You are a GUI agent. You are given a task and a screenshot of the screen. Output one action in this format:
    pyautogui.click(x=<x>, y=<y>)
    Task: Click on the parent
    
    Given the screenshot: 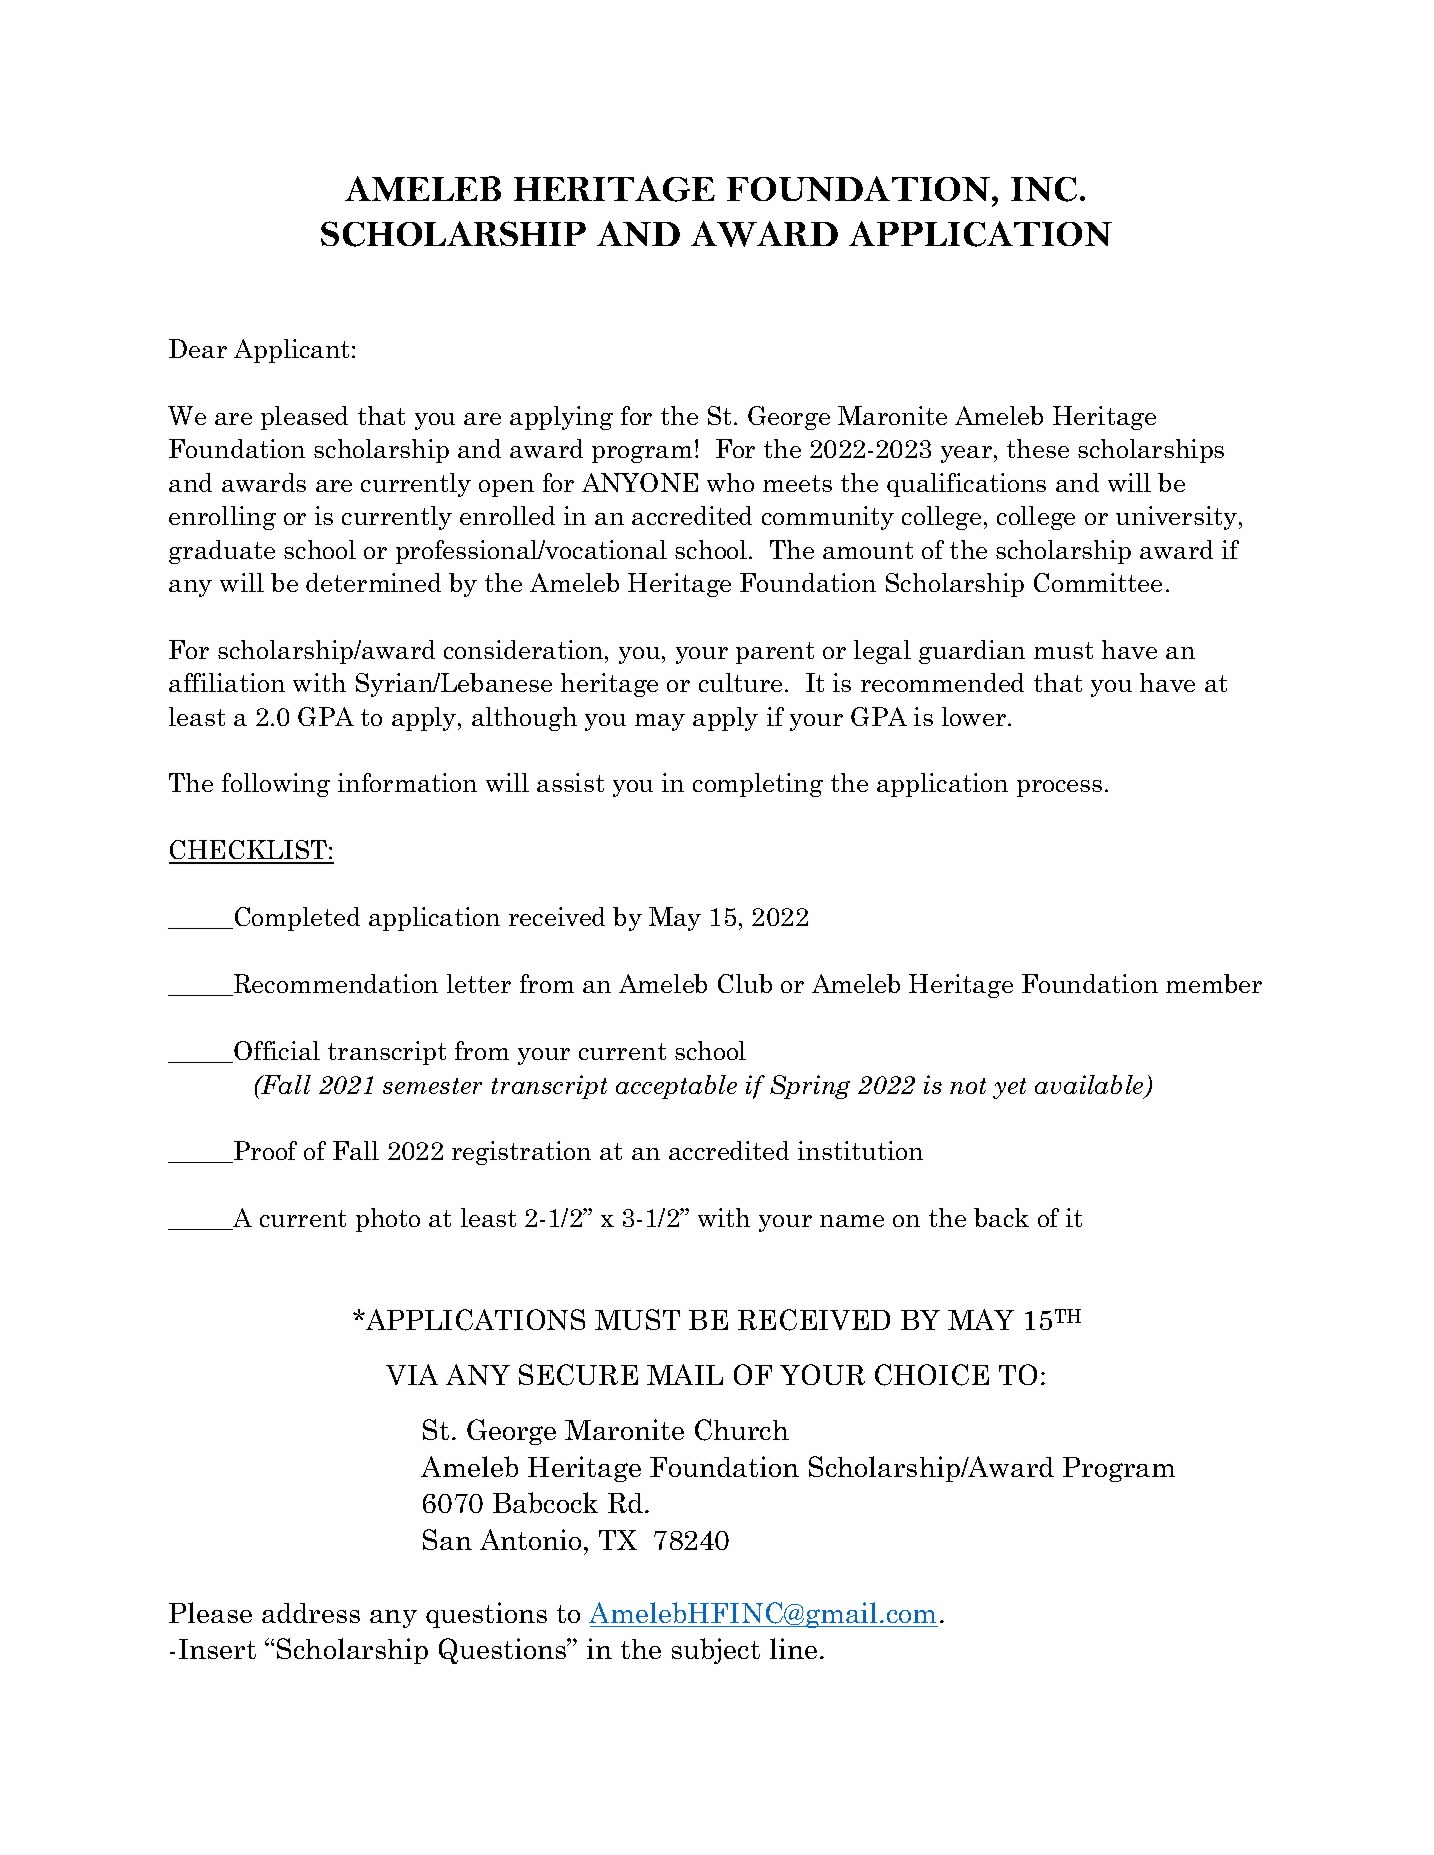 What is the action you would take?
    pyautogui.click(x=775, y=653)
